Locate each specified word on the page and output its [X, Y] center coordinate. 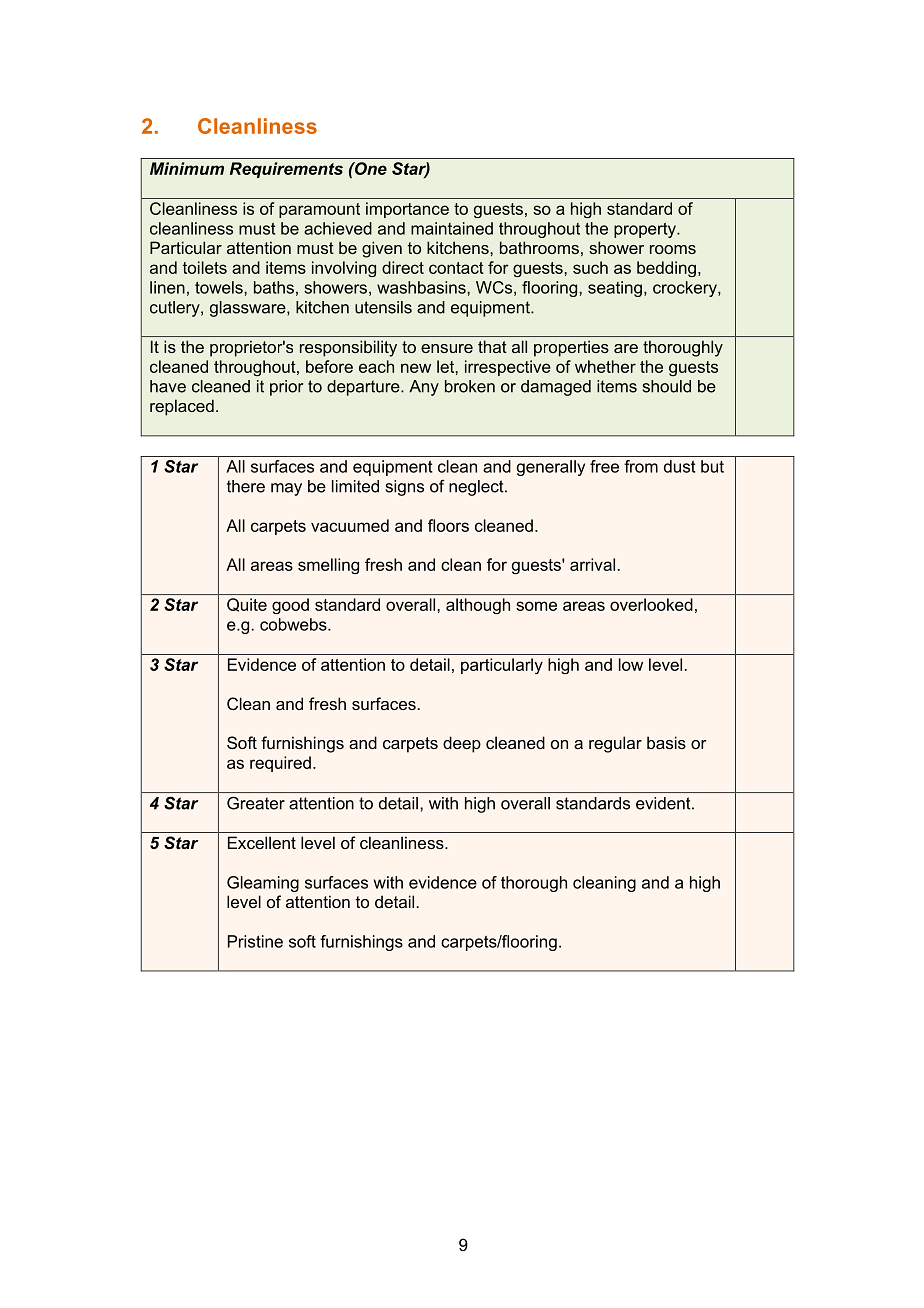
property [646, 230]
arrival [592, 564]
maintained [452, 228]
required [280, 764]
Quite [247, 605]
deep [462, 744]
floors [448, 525]
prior [286, 388]
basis [666, 742]
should [667, 386]
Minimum [187, 168]
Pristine [255, 941]
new [416, 368]
